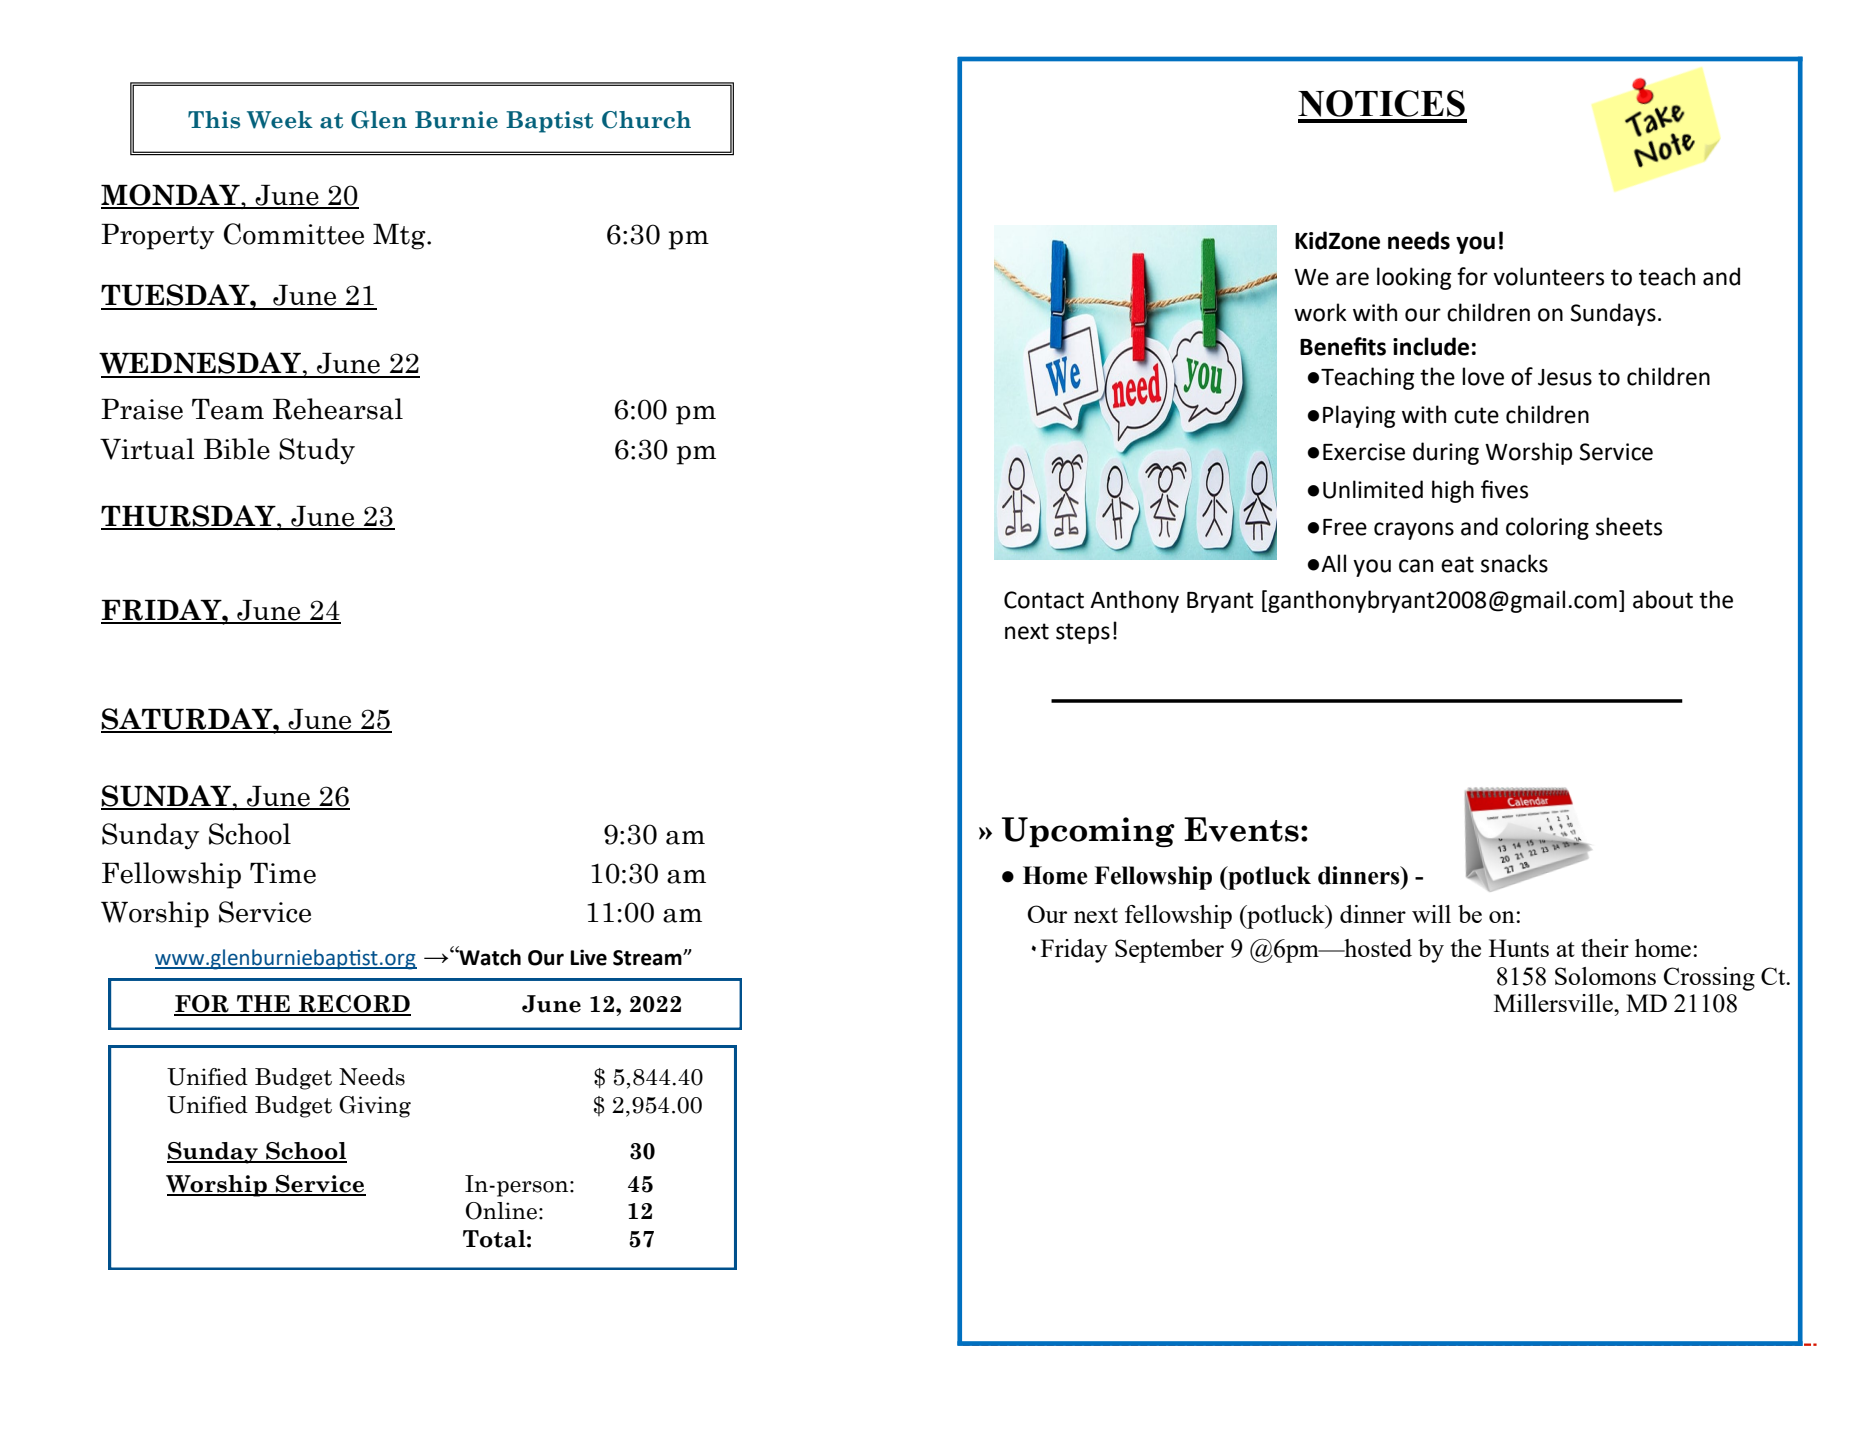 This screenshot has width=1851, height=1430. What do you see at coordinates (1548, 276) in the screenshot?
I see `volunteers` at bounding box center [1548, 276].
